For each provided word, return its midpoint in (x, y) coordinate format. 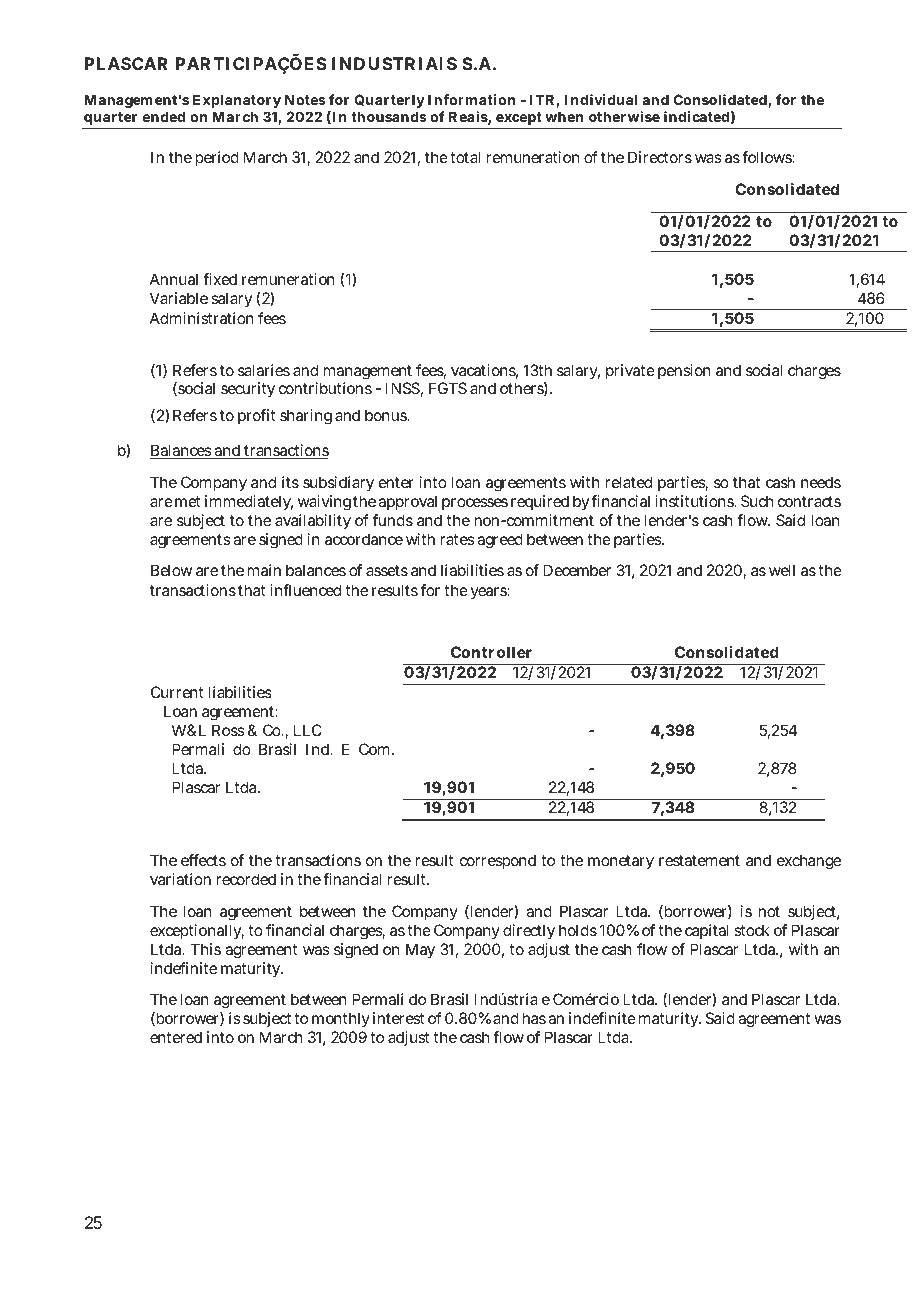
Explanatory (237, 101)
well (782, 570)
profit (256, 416)
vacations (484, 371)
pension (684, 371)
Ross (228, 730)
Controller (491, 652)
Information (471, 99)
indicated (696, 116)
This (206, 949)
